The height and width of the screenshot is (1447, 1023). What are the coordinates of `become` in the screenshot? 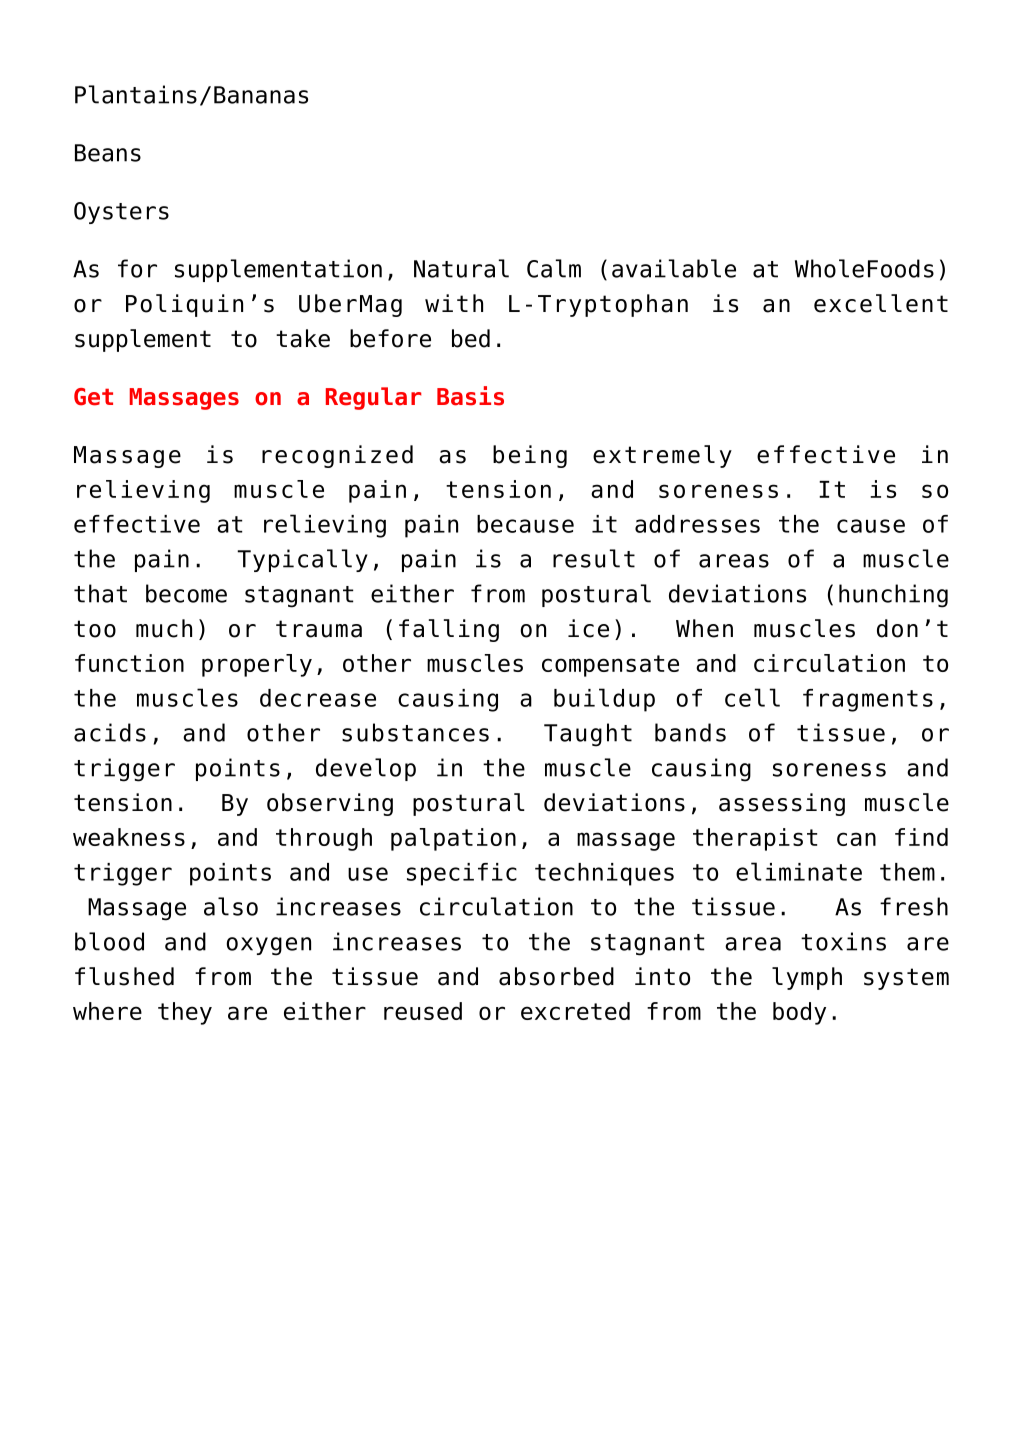 It's located at (186, 593).
